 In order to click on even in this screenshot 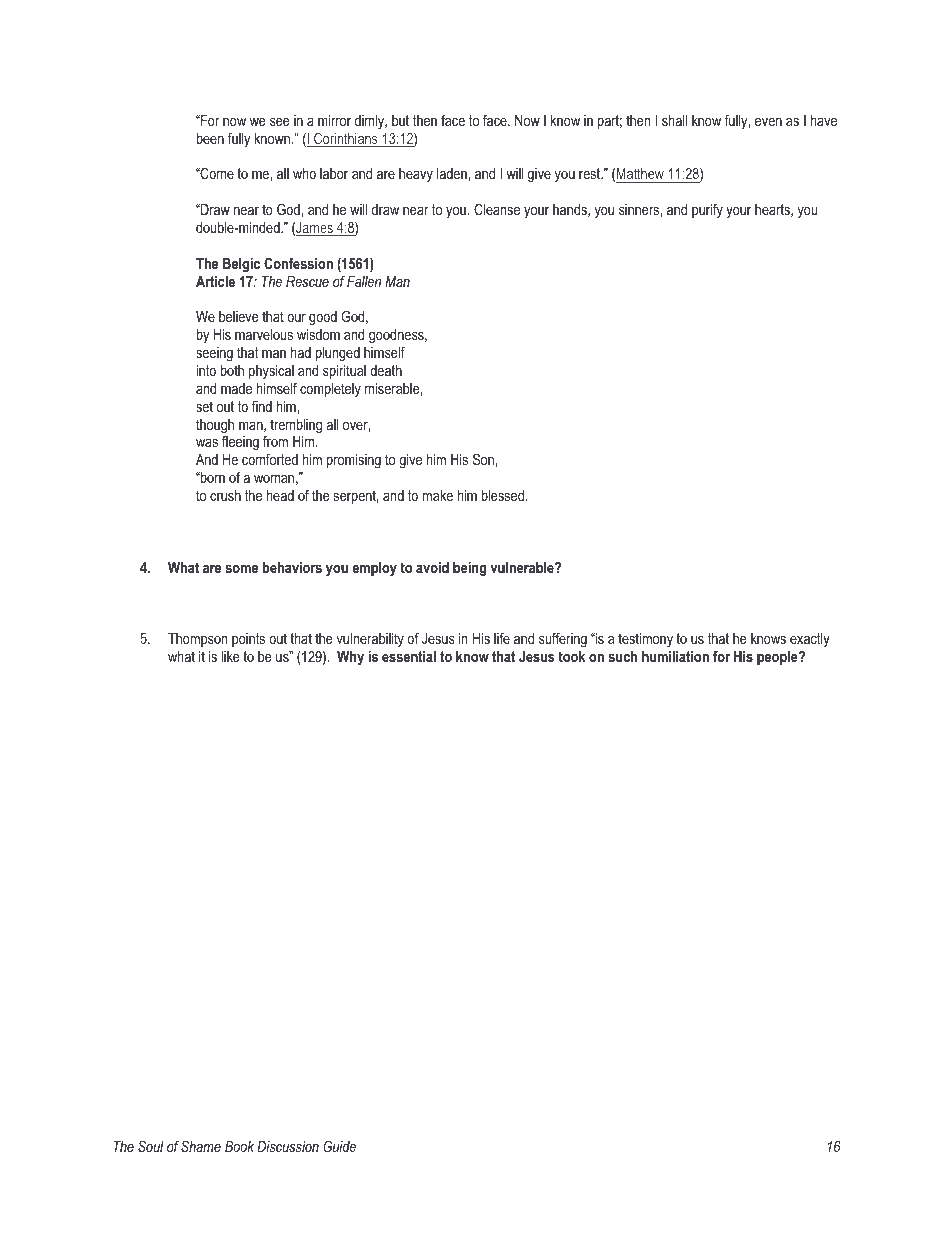, I will do `click(768, 122)`.
